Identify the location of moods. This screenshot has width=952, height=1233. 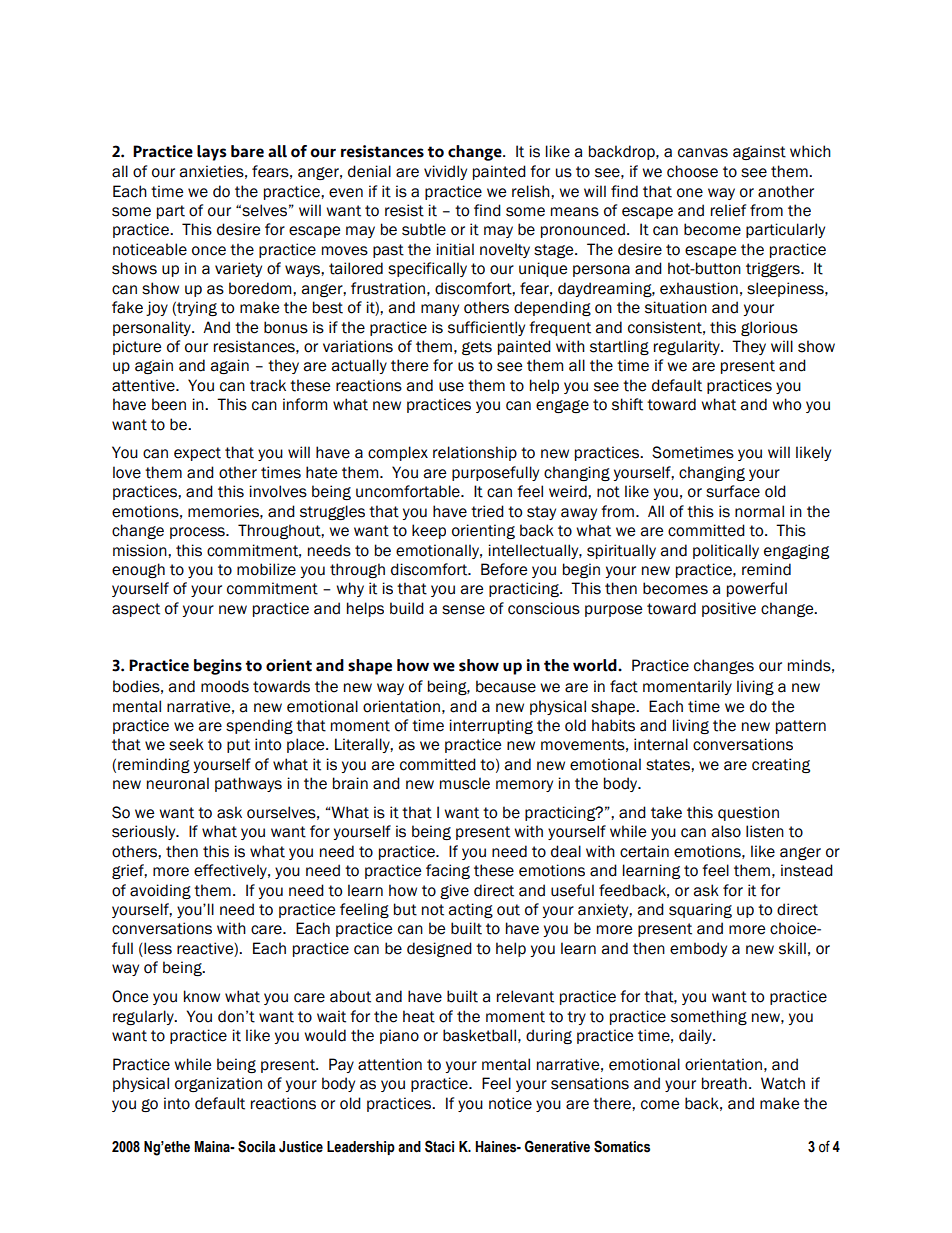
(225, 686).
